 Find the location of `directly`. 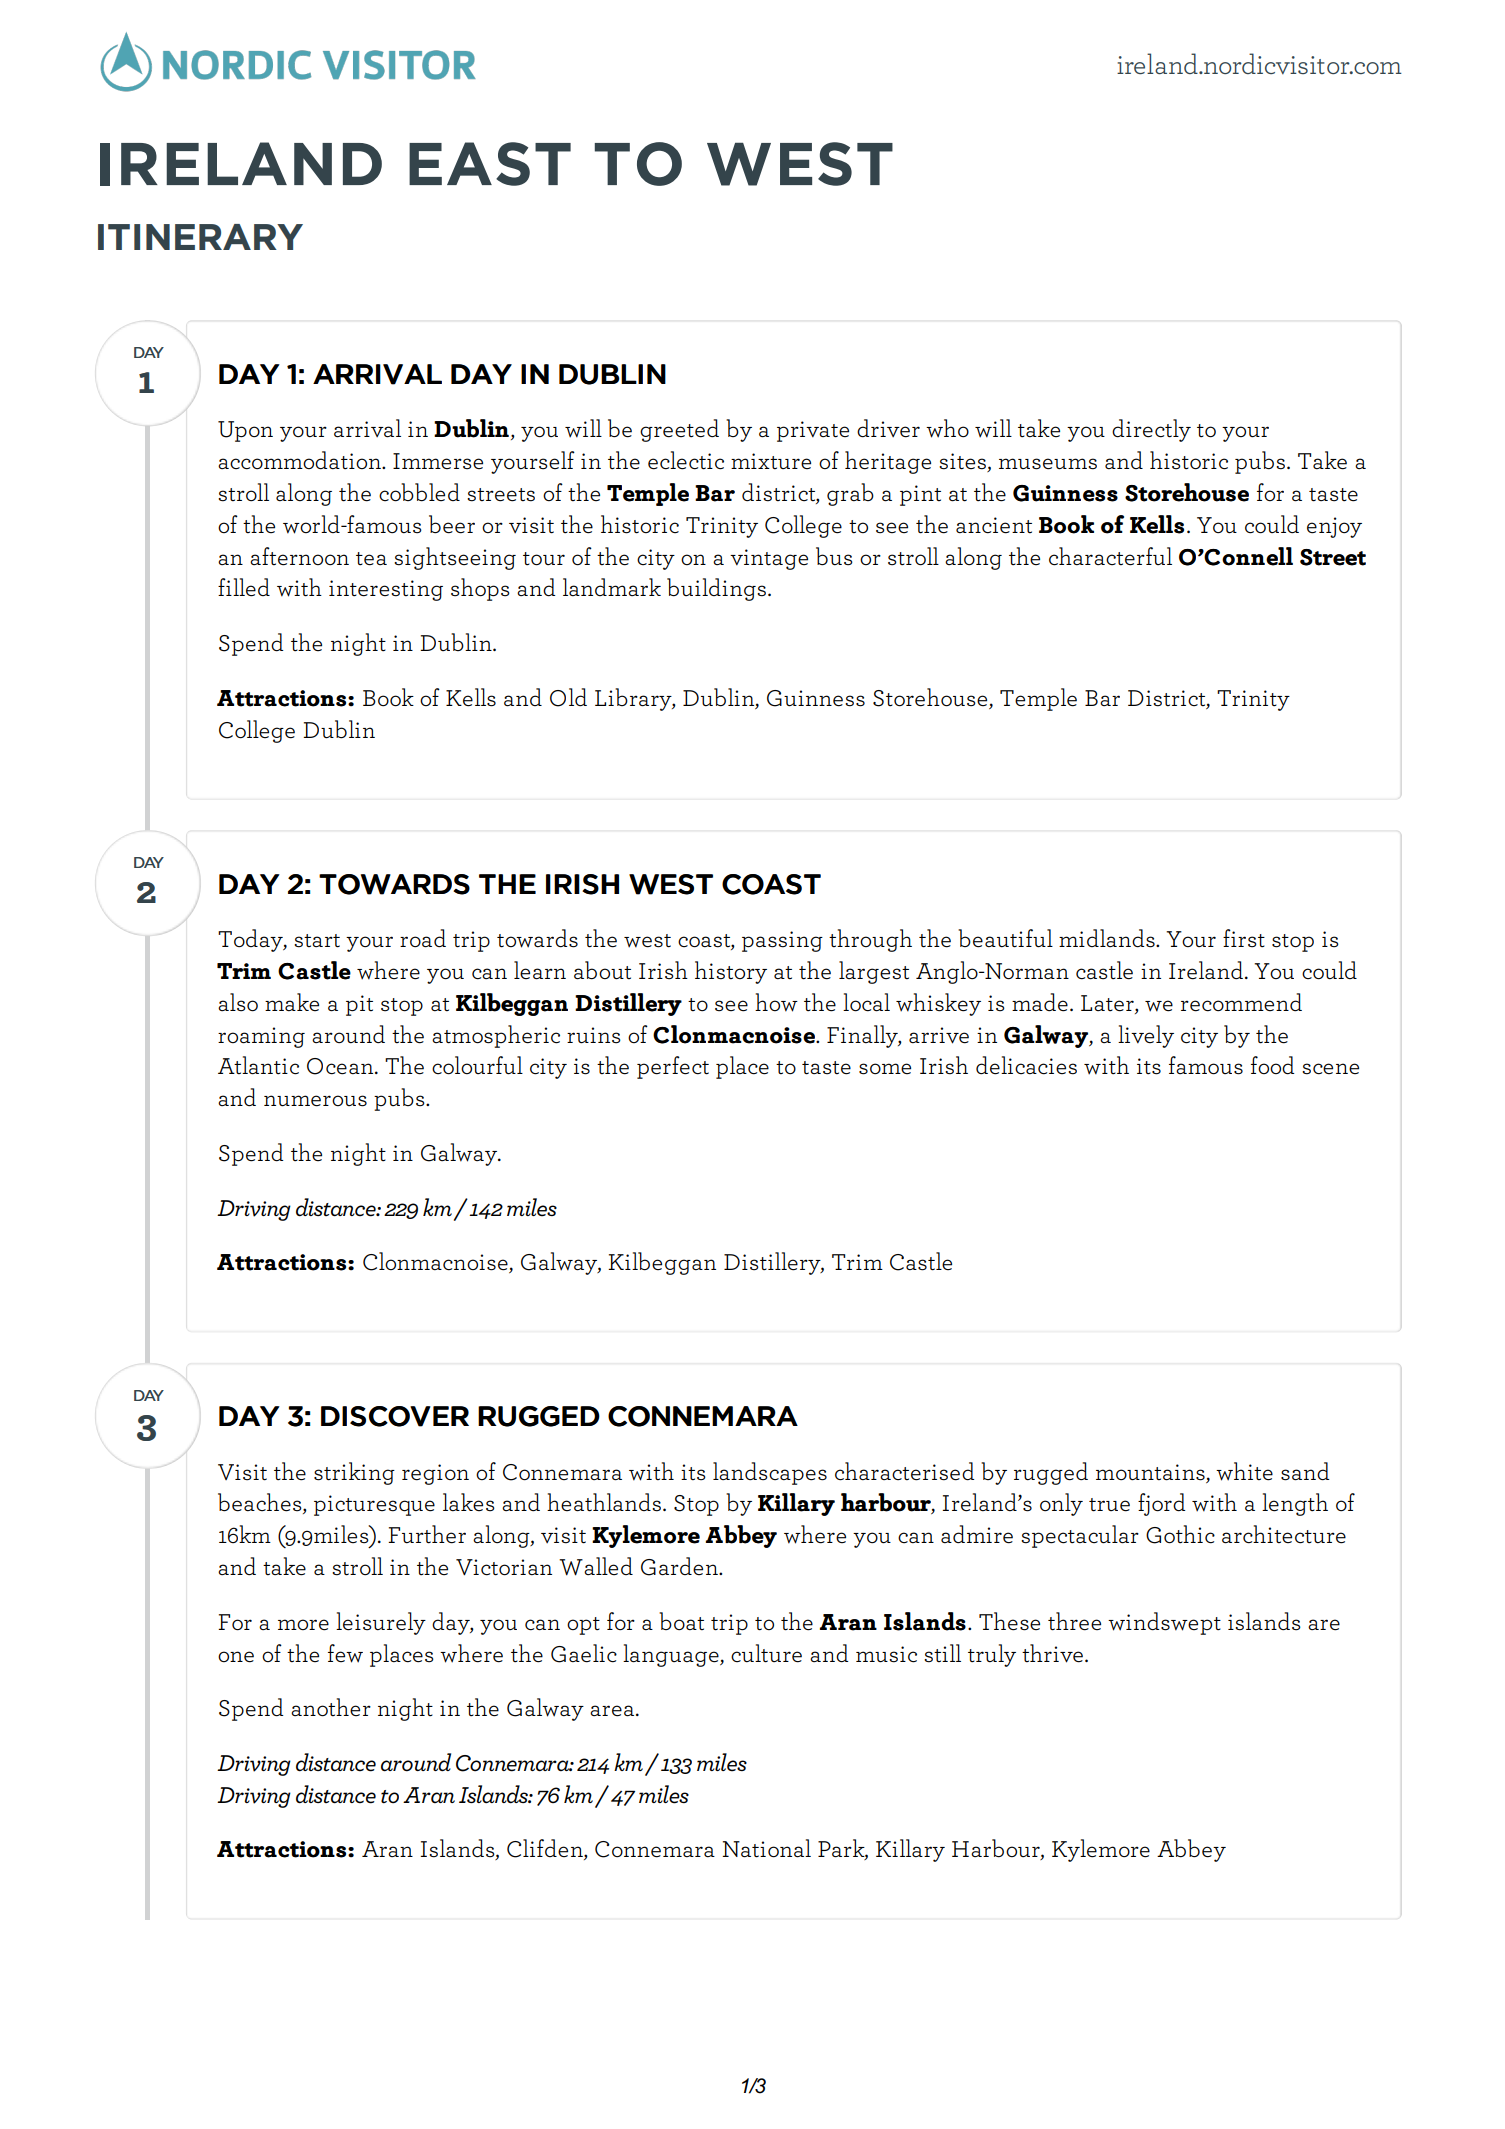

directly is located at coordinates (1151, 430).
